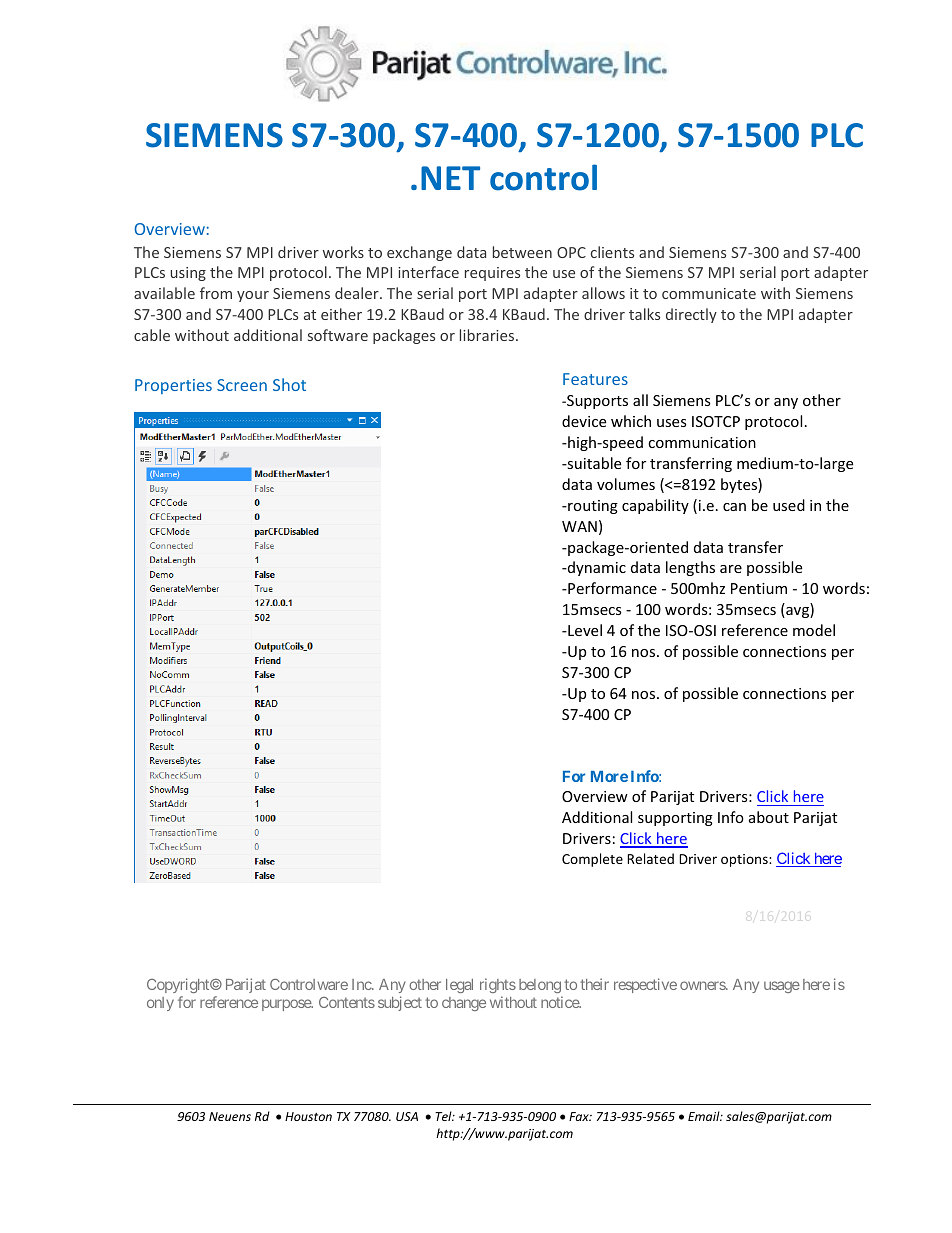 The width and height of the page is (952, 1233). Describe the element at coordinates (709, 293) in the page. I see `communicate` at that location.
